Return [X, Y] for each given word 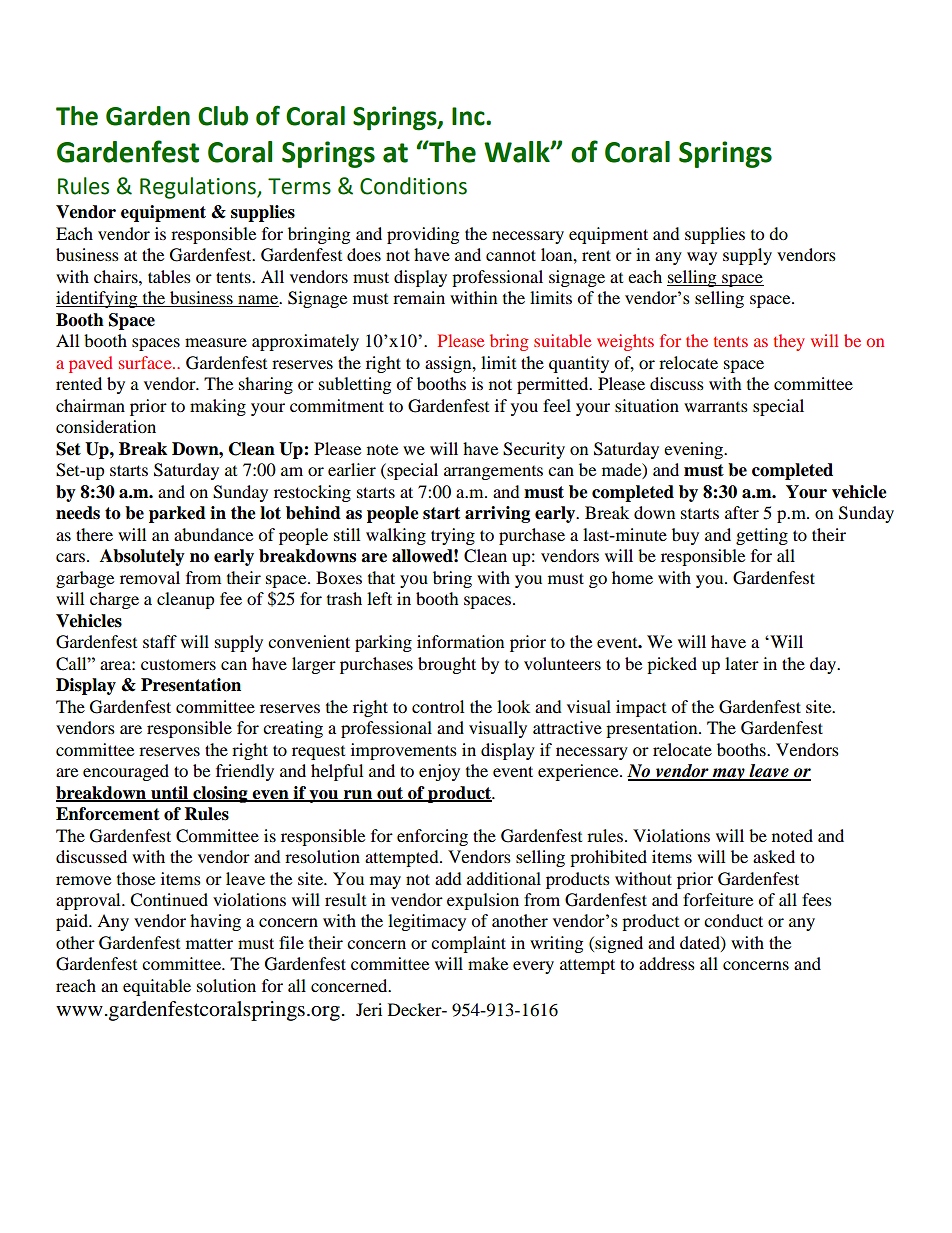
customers [178, 664]
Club [223, 116]
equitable [157, 987]
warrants [716, 407]
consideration [106, 426]
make [488, 963]
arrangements [493, 473]
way [702, 258]
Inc [469, 116]
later [742, 663]
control [438, 706]
